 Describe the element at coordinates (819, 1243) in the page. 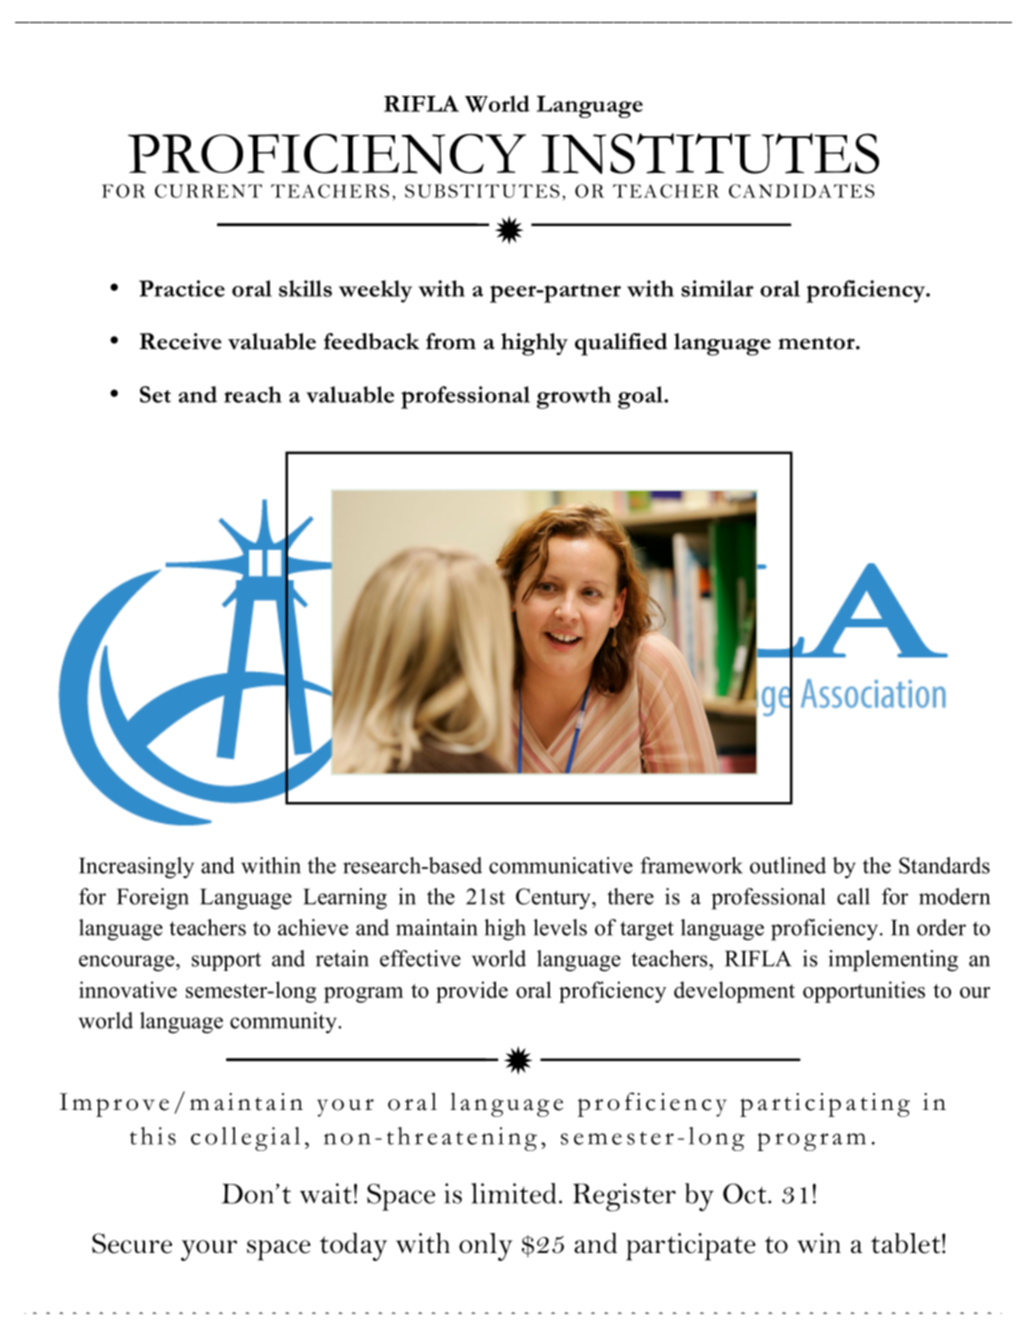

I see `win` at that location.
